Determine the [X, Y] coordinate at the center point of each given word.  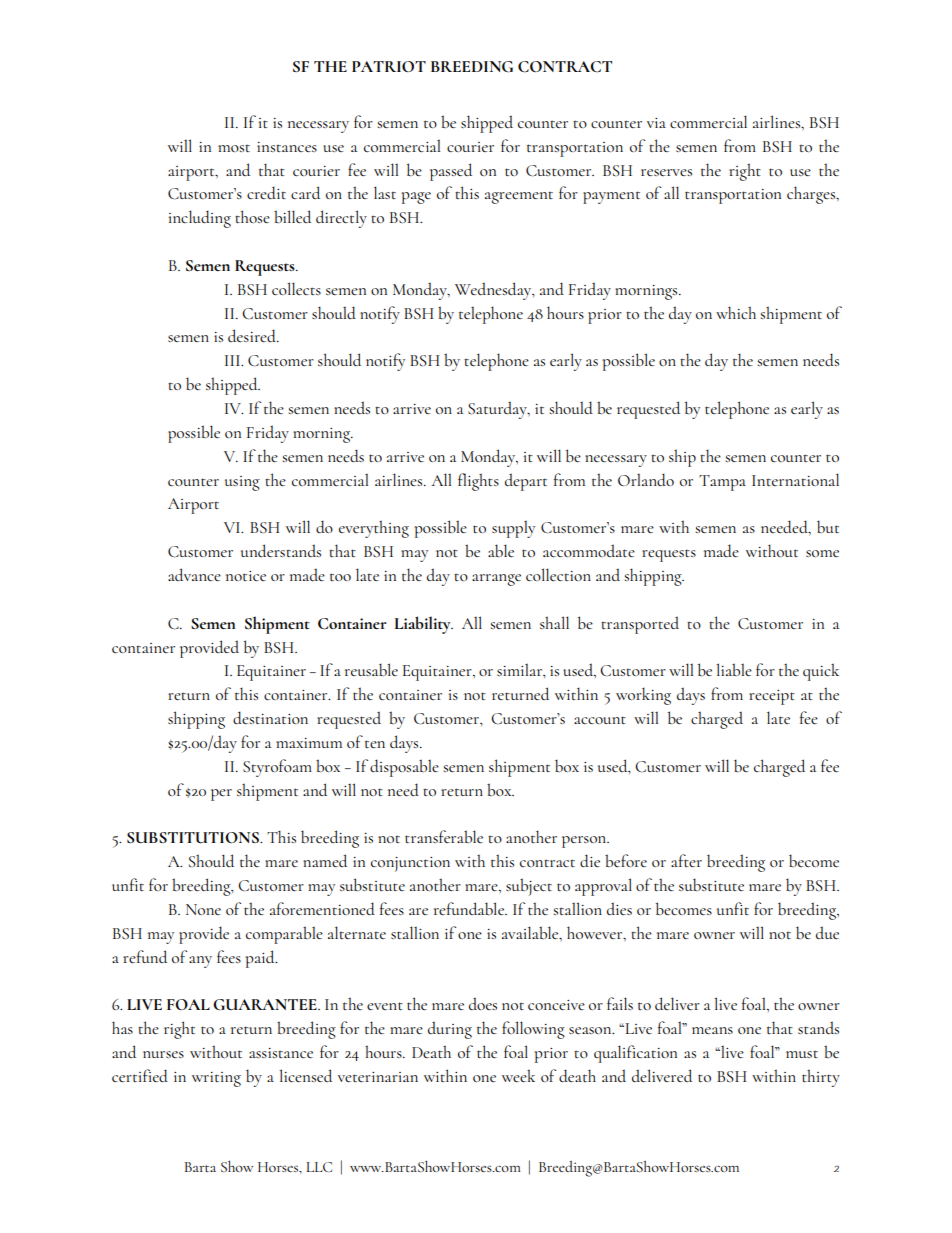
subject [529, 887]
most [234, 148]
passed [451, 172]
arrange [496, 580]
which [736, 312]
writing [216, 1079]
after [686, 860]
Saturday [498, 410]
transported [640, 625]
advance [194, 574]
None [203, 909]
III [234, 360]
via [656, 123]
